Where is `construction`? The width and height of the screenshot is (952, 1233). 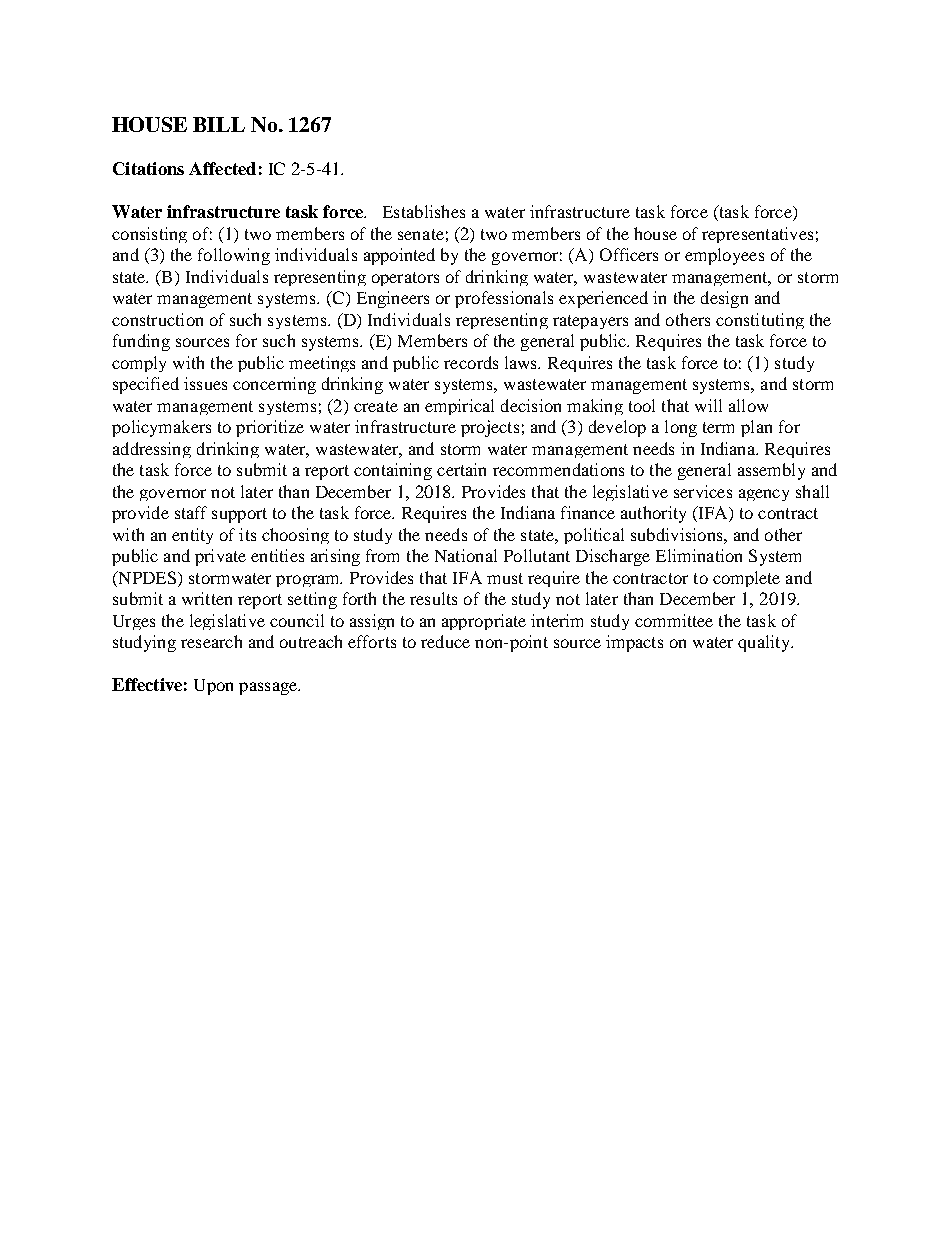
construction is located at coordinates (157, 319).
